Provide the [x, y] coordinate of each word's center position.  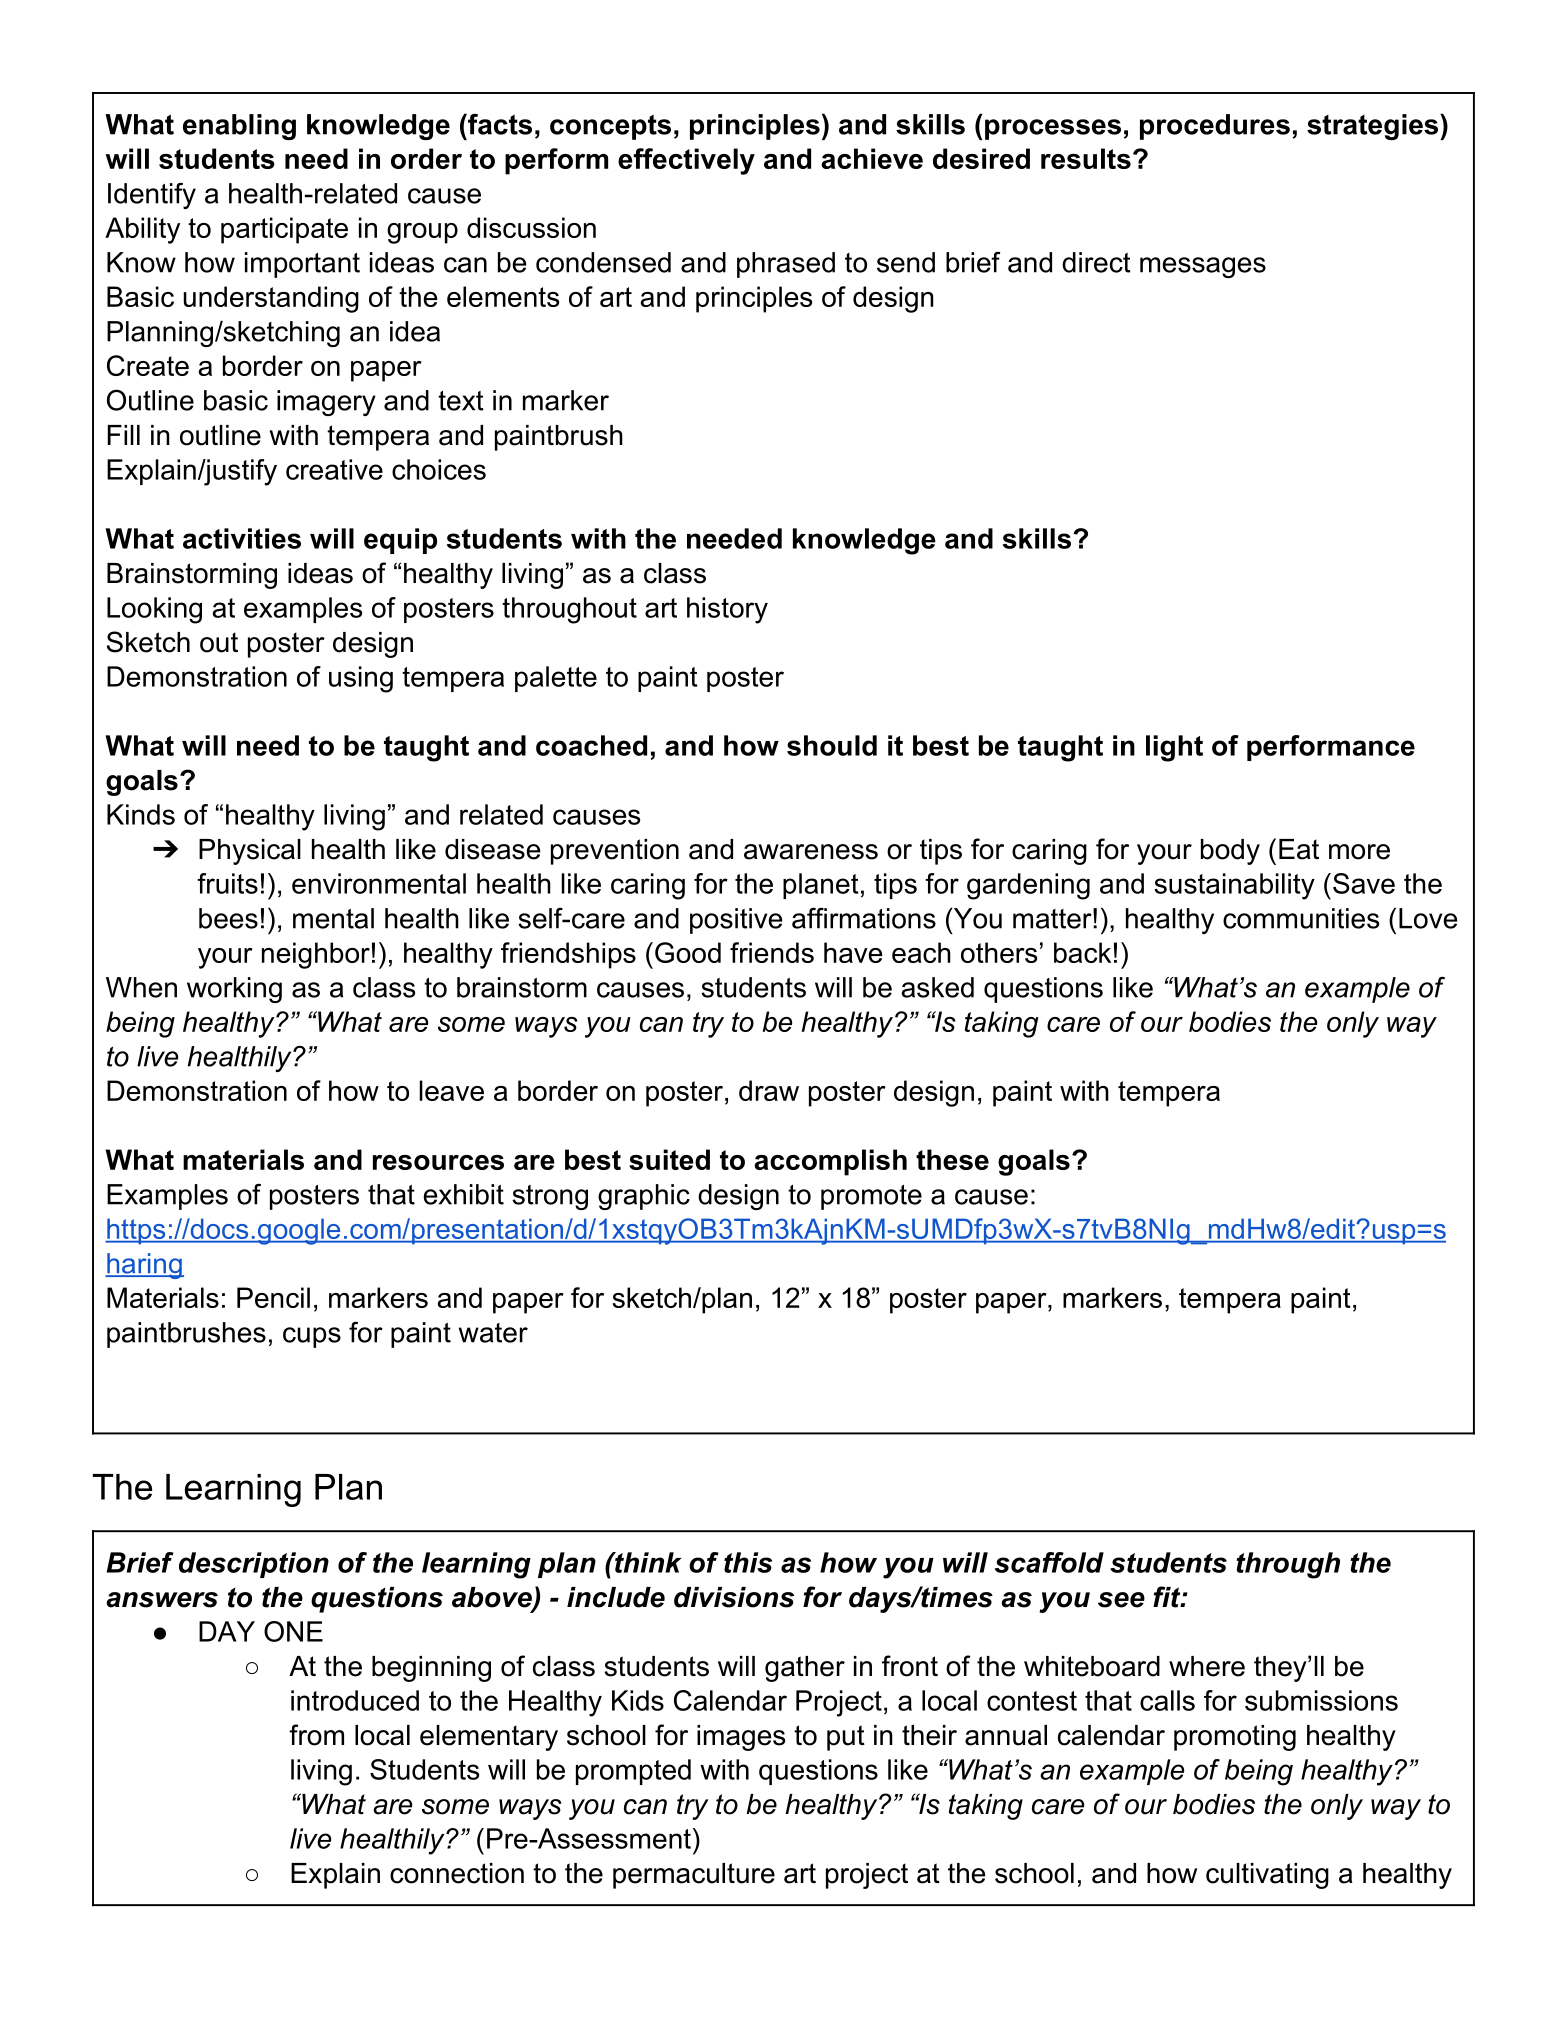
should [832, 745]
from [316, 1735]
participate [284, 230]
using [361, 679]
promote [871, 1197]
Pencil [273, 1297]
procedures [1215, 127]
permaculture [694, 1876]
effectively [686, 161]
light [1174, 748]
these [952, 1159]
